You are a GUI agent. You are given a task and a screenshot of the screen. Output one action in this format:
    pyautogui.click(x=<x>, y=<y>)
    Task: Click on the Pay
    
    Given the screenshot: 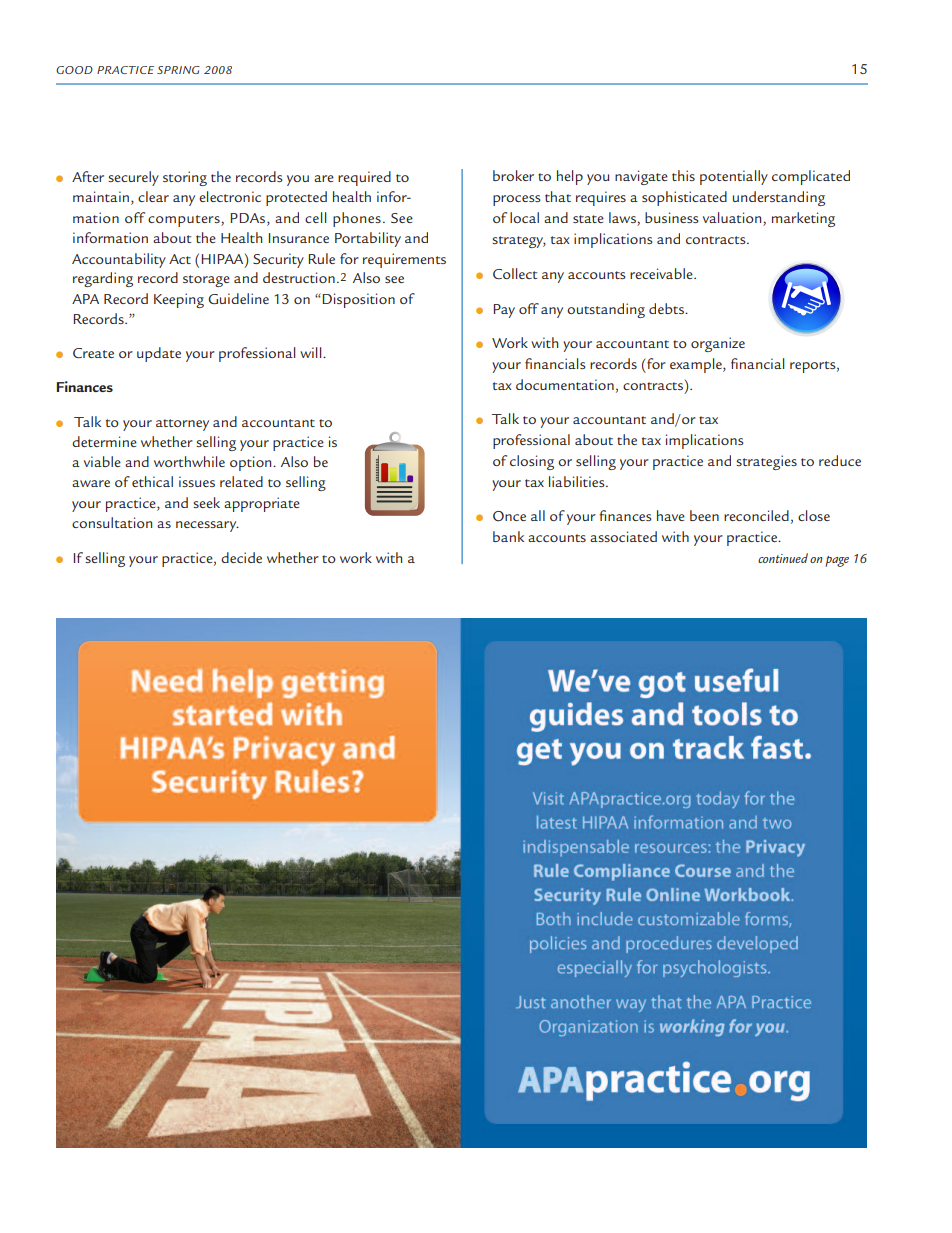 What is the action you would take?
    pyautogui.click(x=504, y=311)
